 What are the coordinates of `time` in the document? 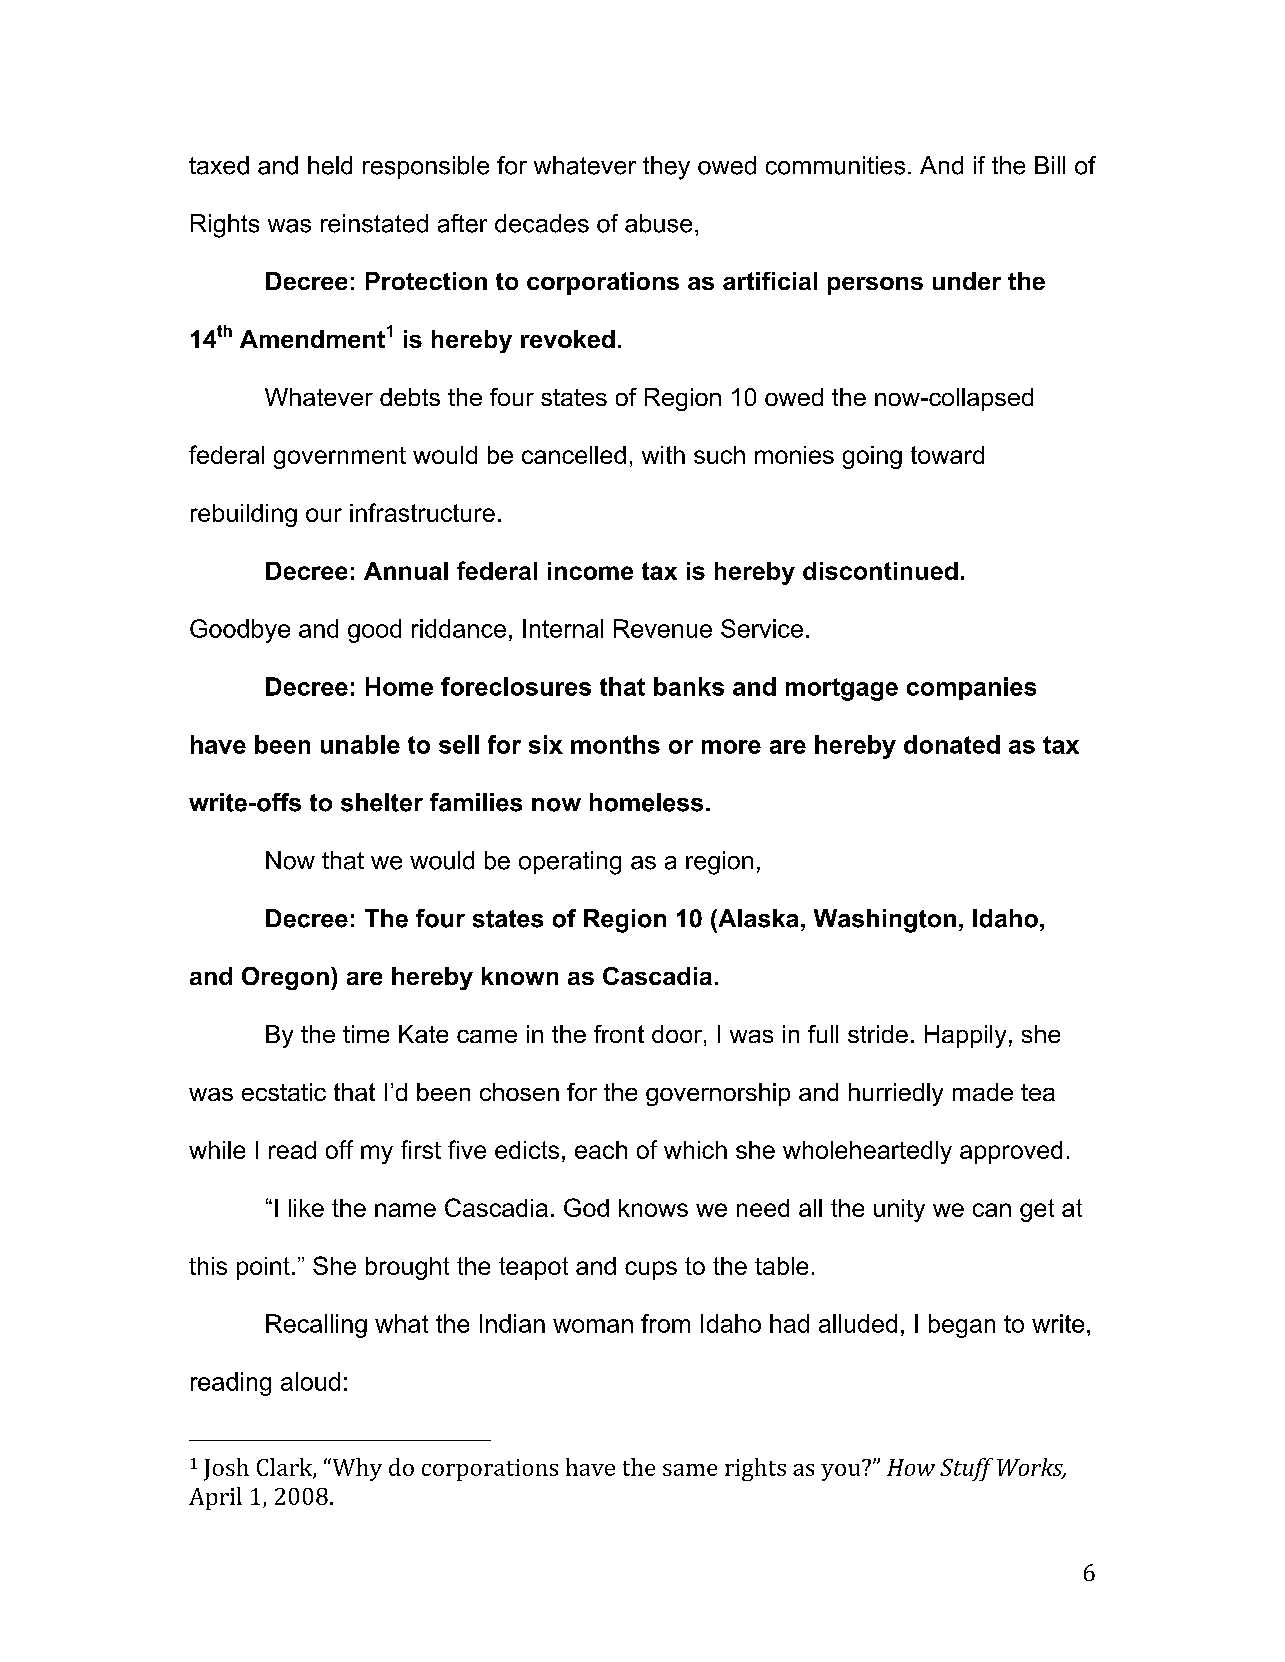 It's located at (366, 1034).
